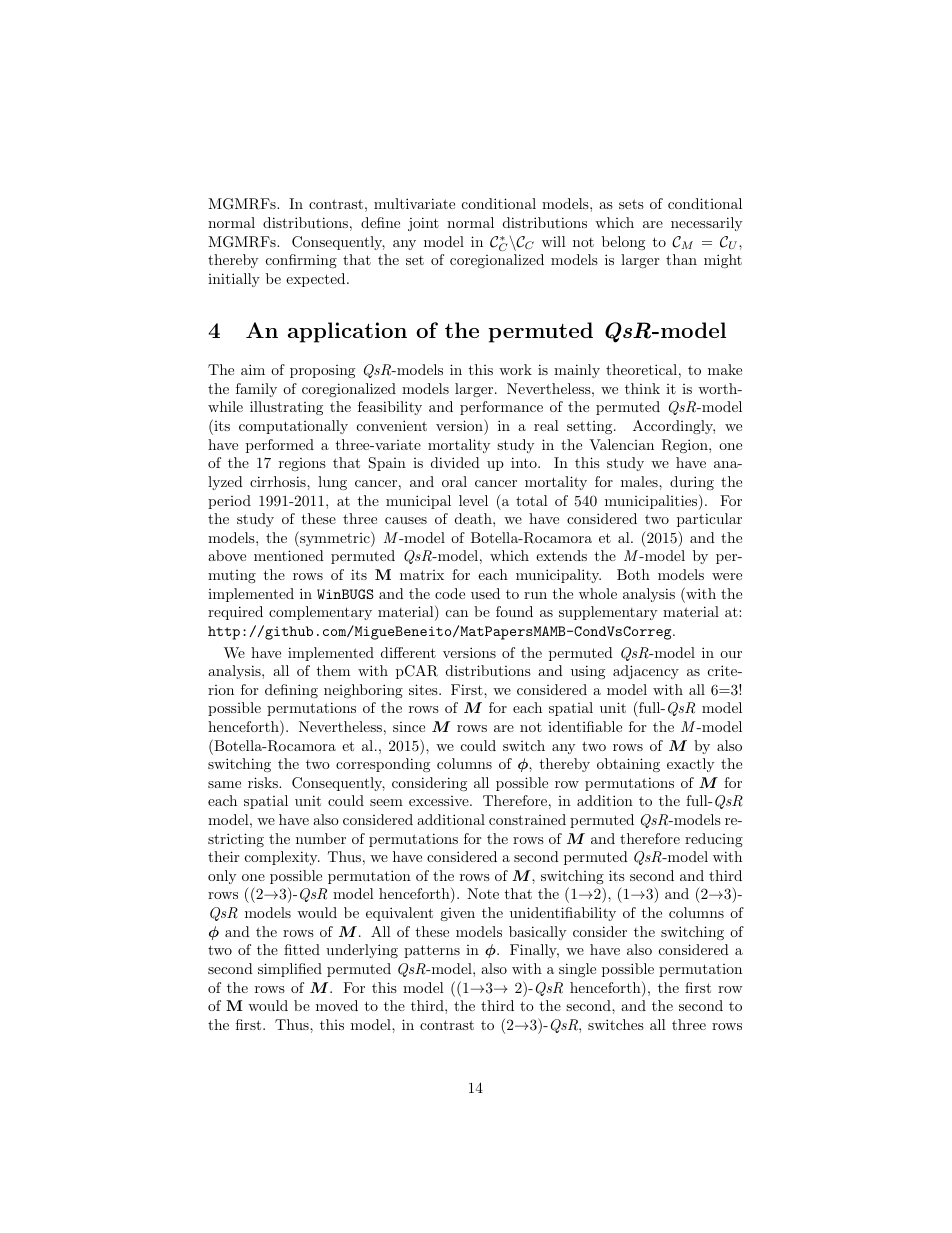 This image has width=952, height=1233. What do you see at coordinates (642, 388) in the image?
I see `think` at bounding box center [642, 388].
